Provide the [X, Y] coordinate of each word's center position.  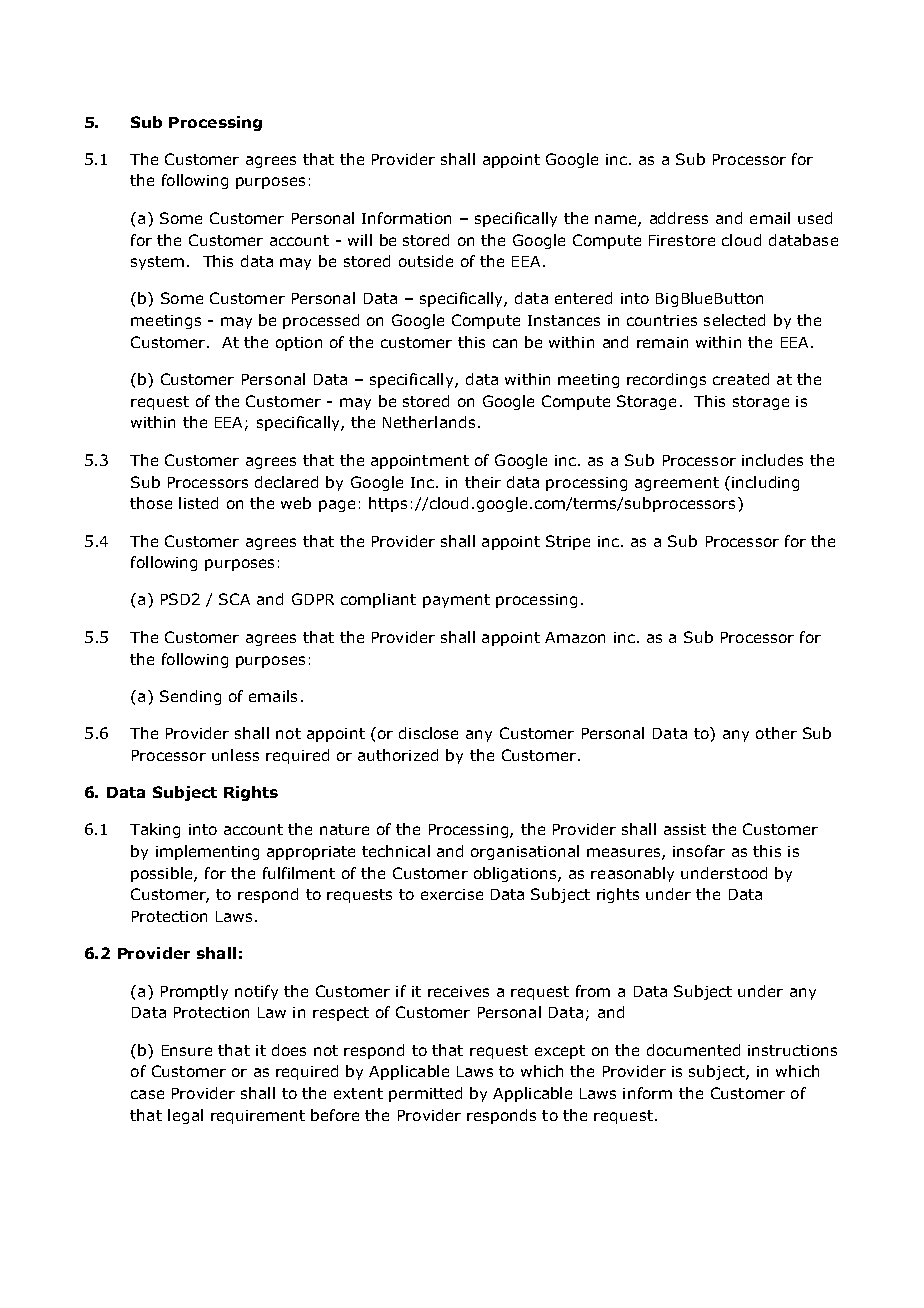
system [157, 263]
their [483, 482]
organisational [525, 852]
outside [426, 261]
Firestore [682, 240]
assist [685, 829]
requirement [258, 1117]
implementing [207, 852]
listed [198, 503]
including [765, 483]
